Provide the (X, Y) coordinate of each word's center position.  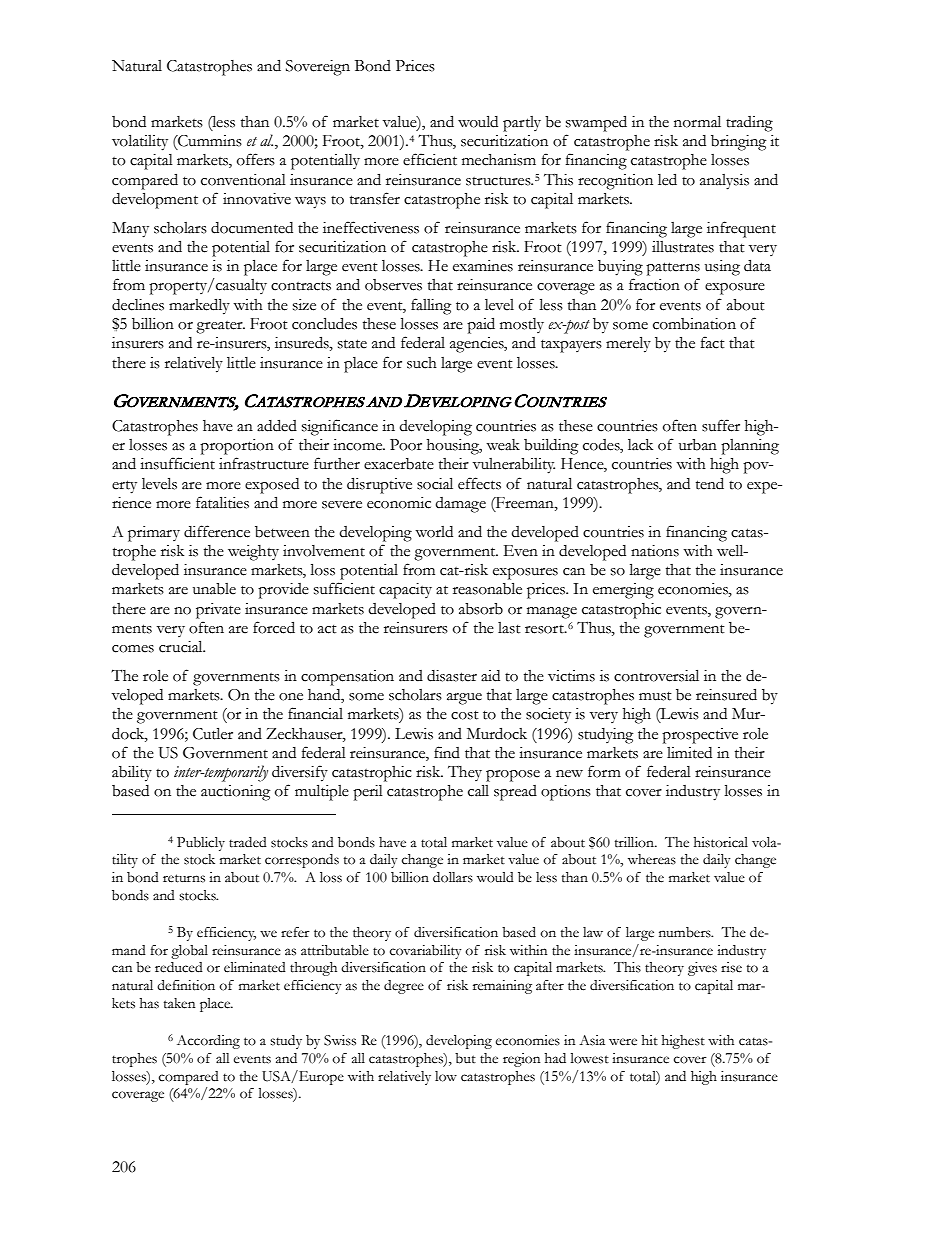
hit (650, 1040)
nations (655, 551)
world (434, 532)
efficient (430, 159)
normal (697, 121)
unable (214, 589)
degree (404, 987)
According (208, 1042)
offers (256, 159)
